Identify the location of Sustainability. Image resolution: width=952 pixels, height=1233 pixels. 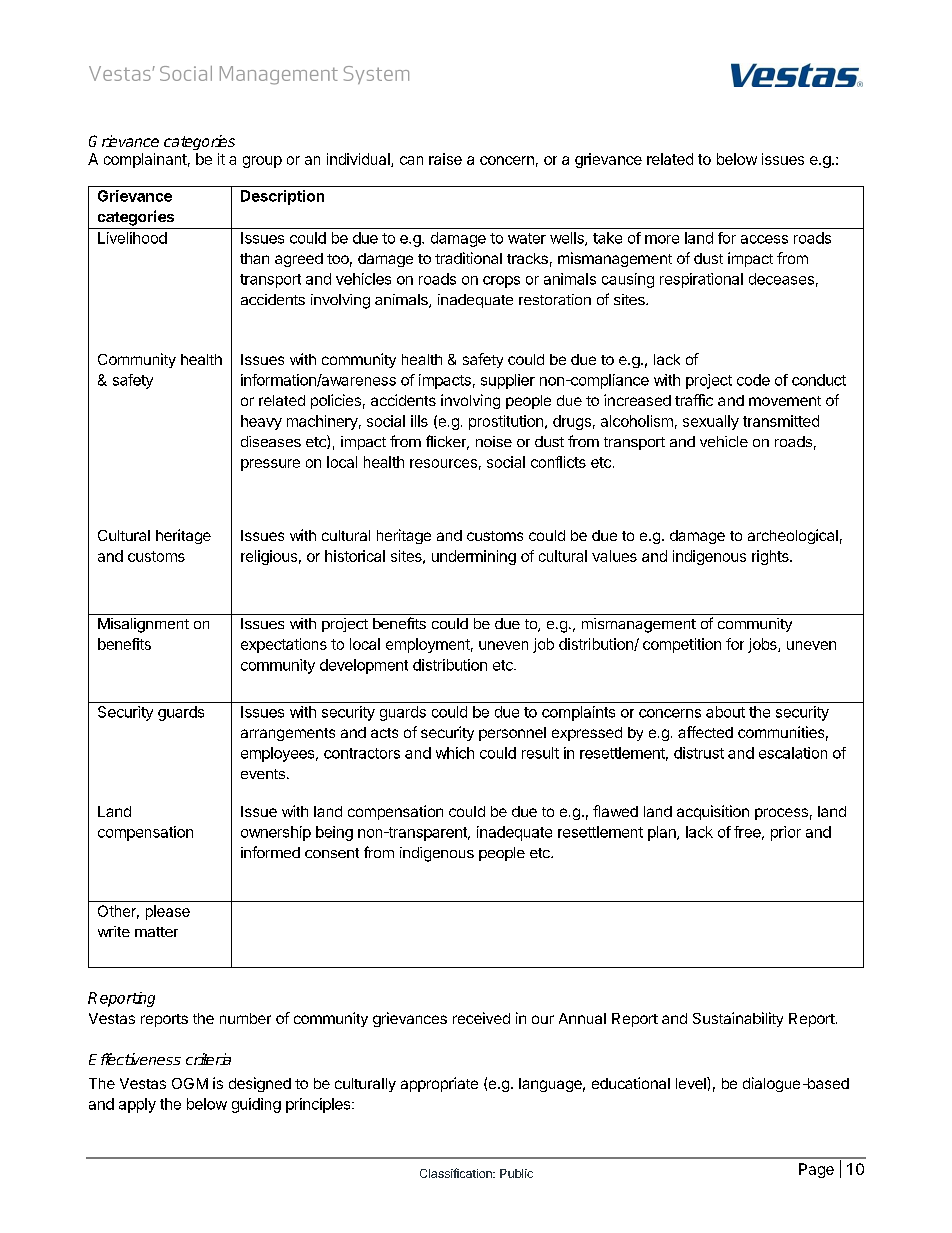
(738, 1019).
